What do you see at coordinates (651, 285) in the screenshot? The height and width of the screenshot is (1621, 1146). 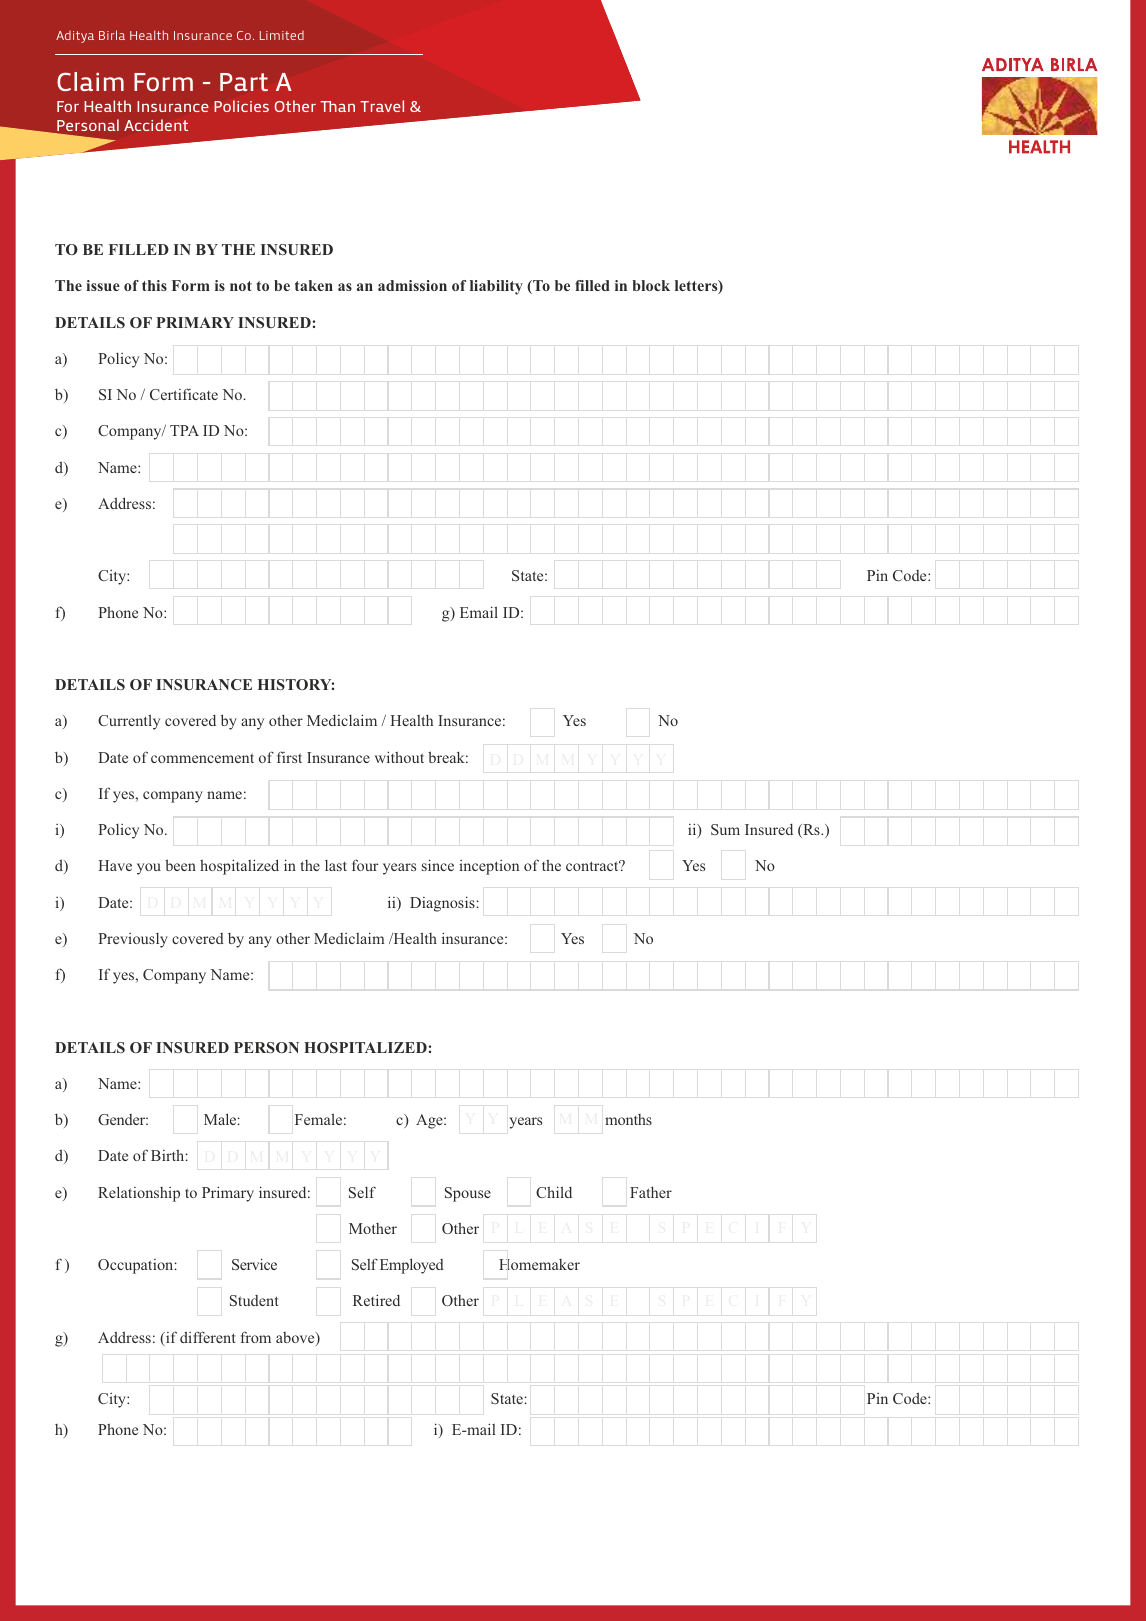 I see `block` at bounding box center [651, 285].
